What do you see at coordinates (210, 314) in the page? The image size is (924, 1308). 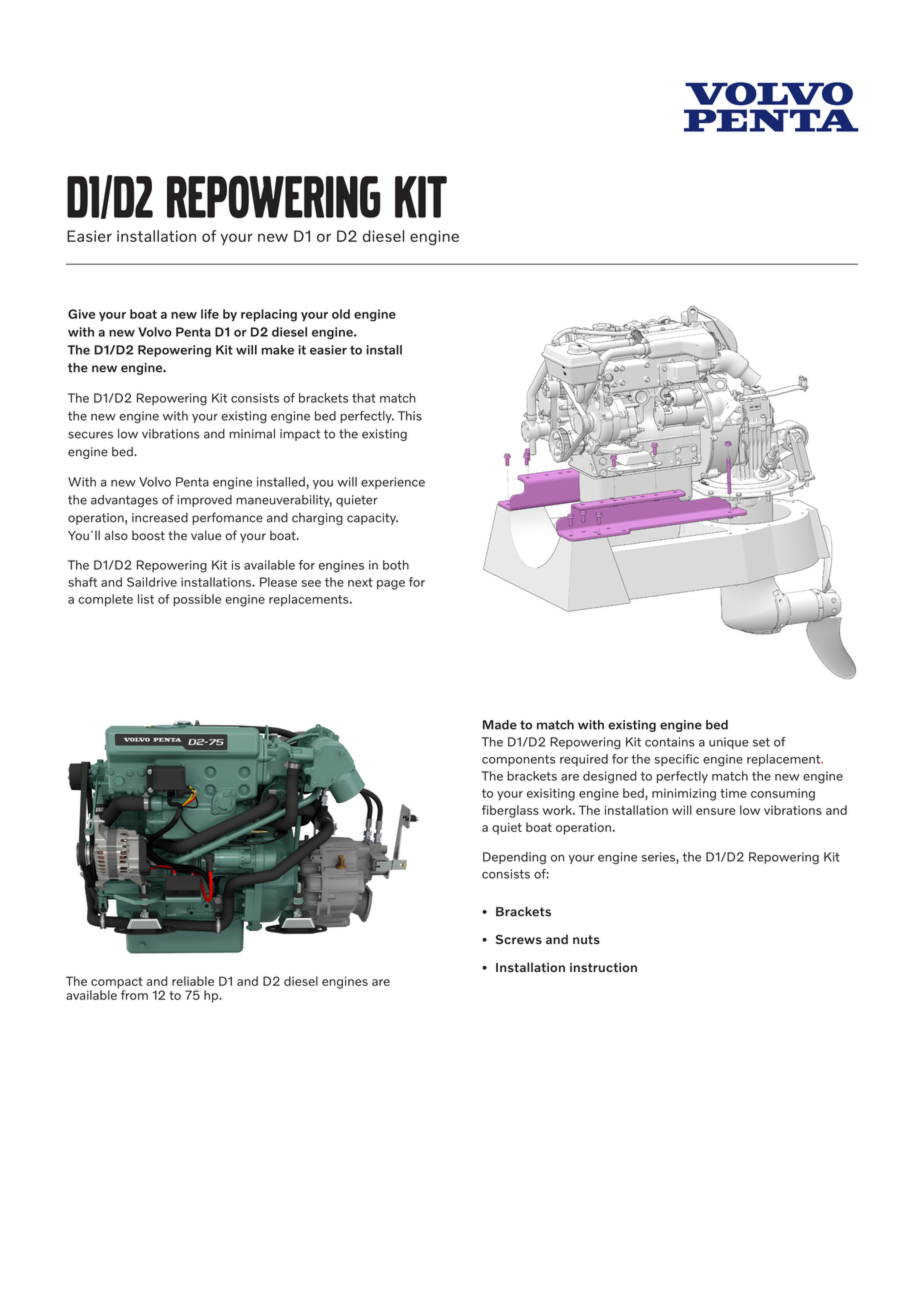 I see `life` at bounding box center [210, 314].
